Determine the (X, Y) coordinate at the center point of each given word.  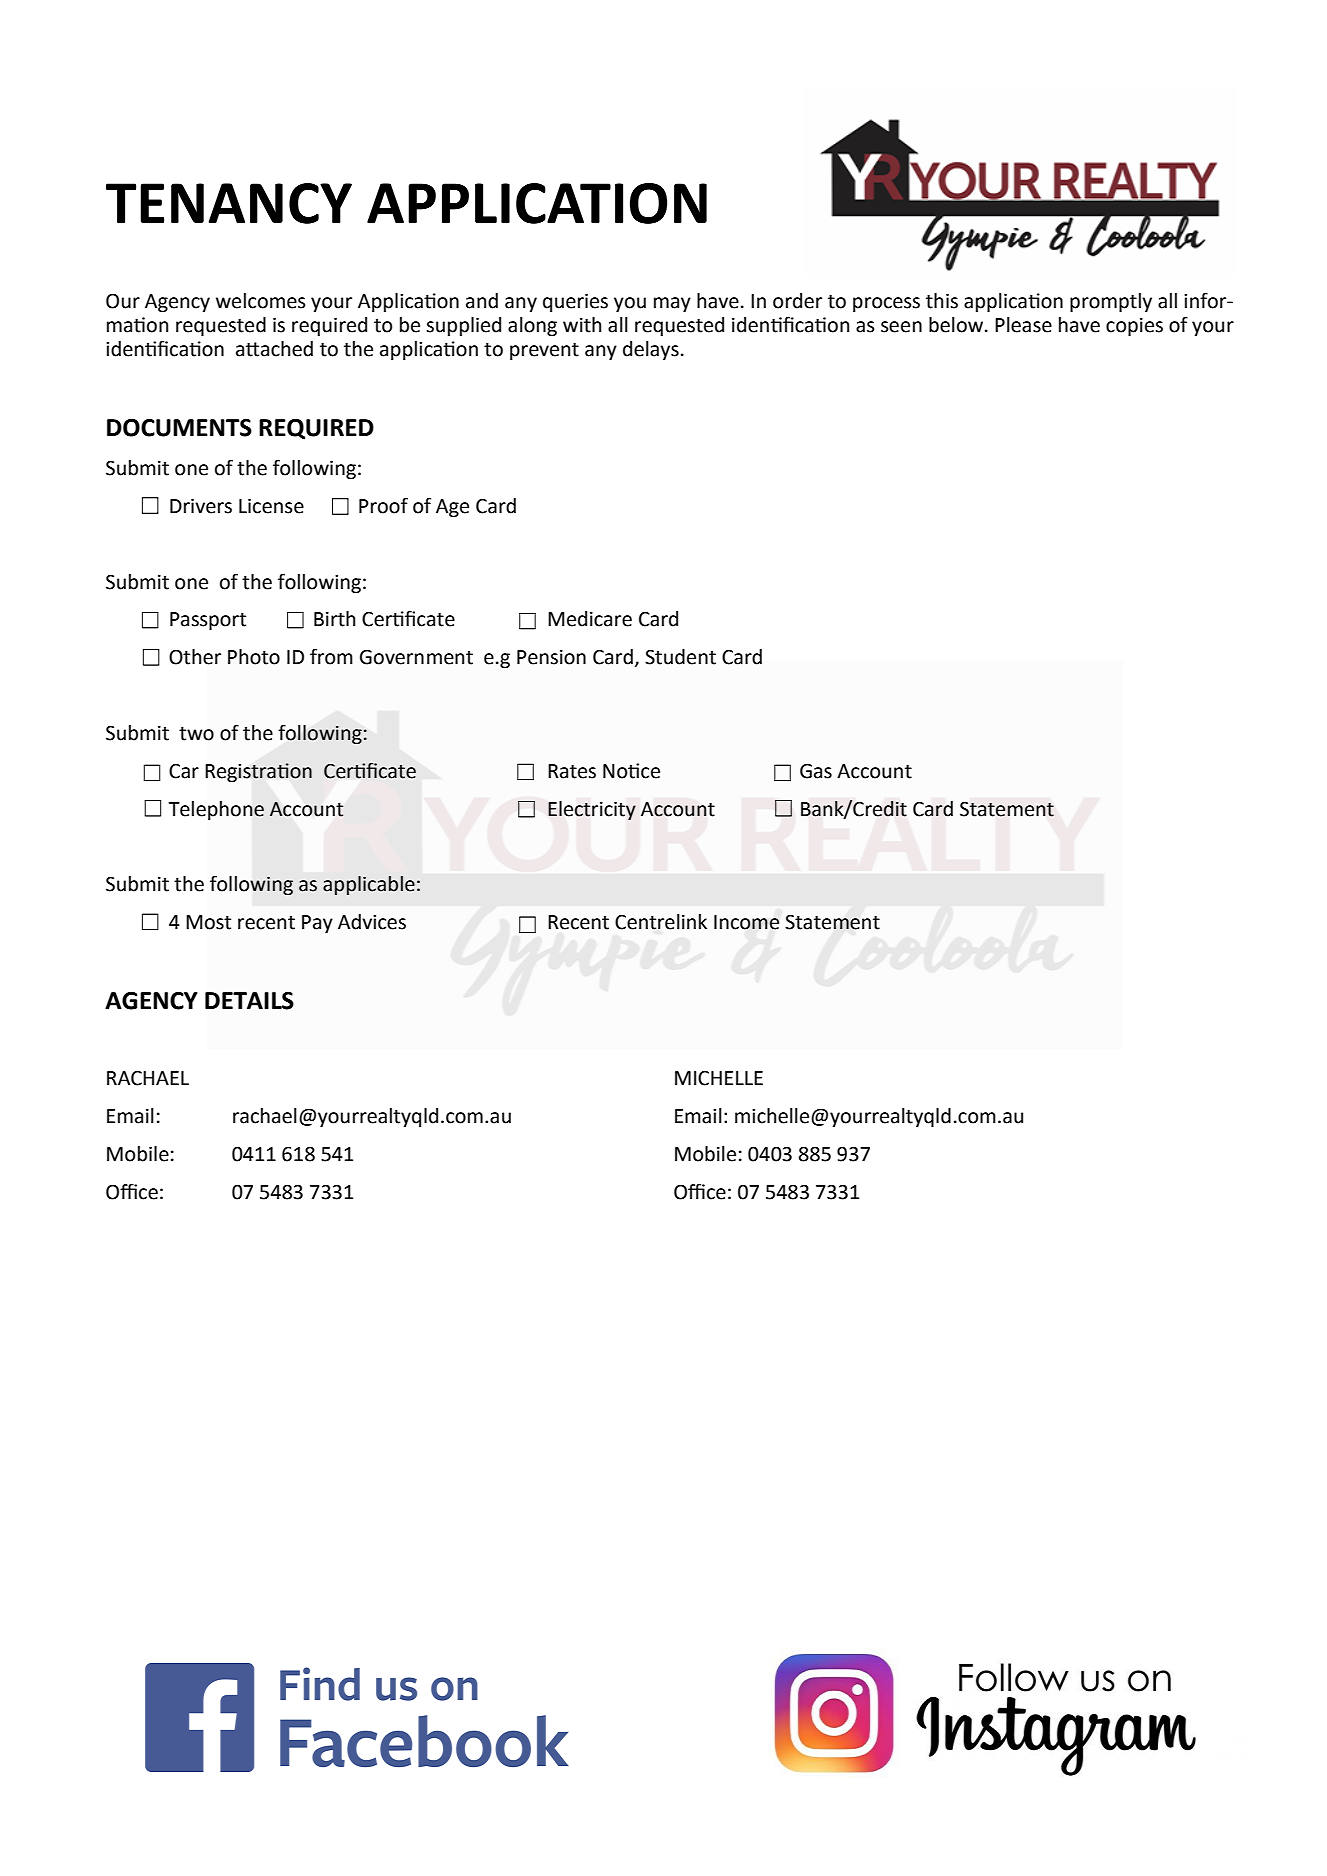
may (672, 304)
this (942, 301)
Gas (816, 771)
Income (746, 922)
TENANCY (229, 203)
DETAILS (249, 1001)
